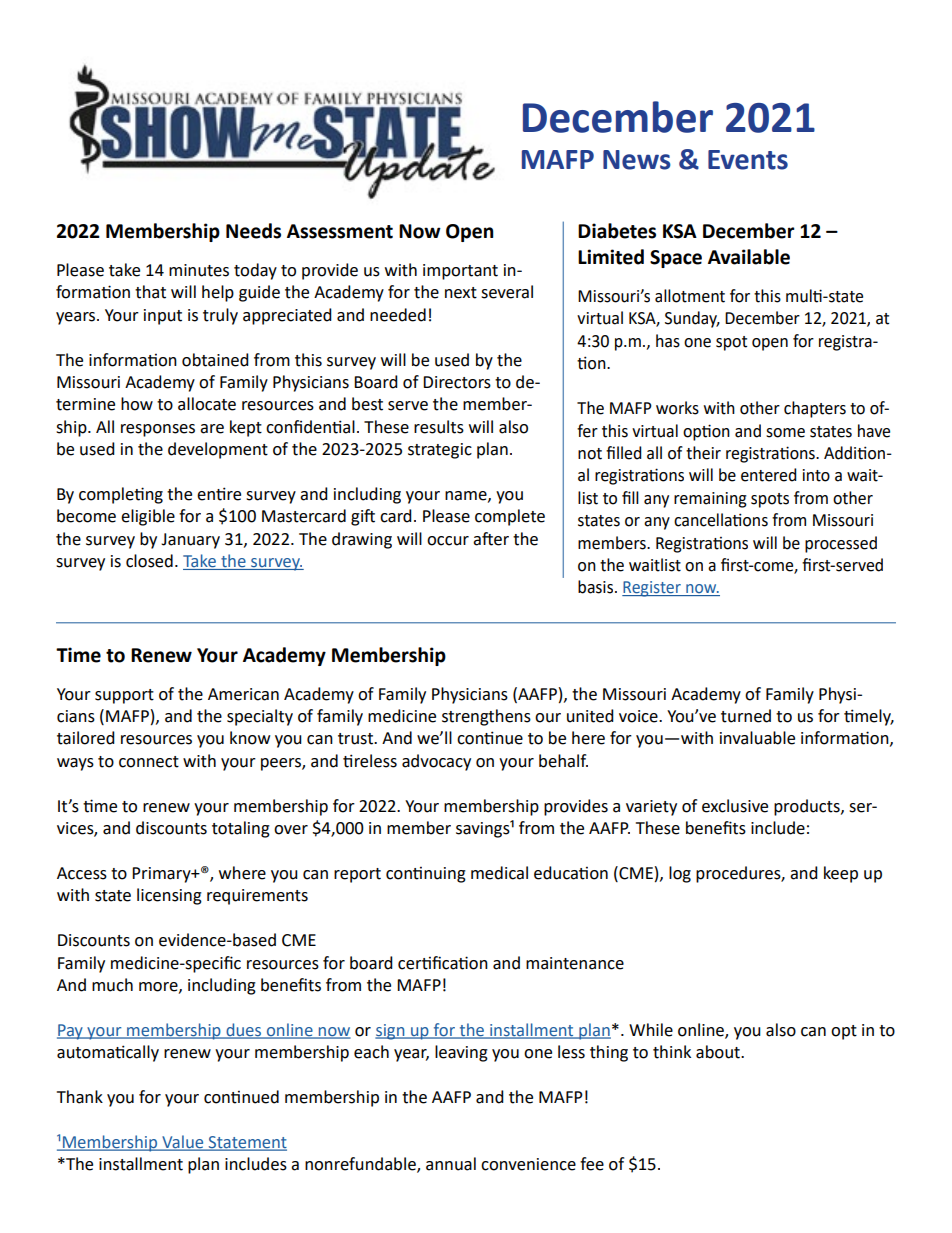 The height and width of the image is (1233, 952). Describe the element at coordinates (748, 160) in the image. I see `Events` at that location.
